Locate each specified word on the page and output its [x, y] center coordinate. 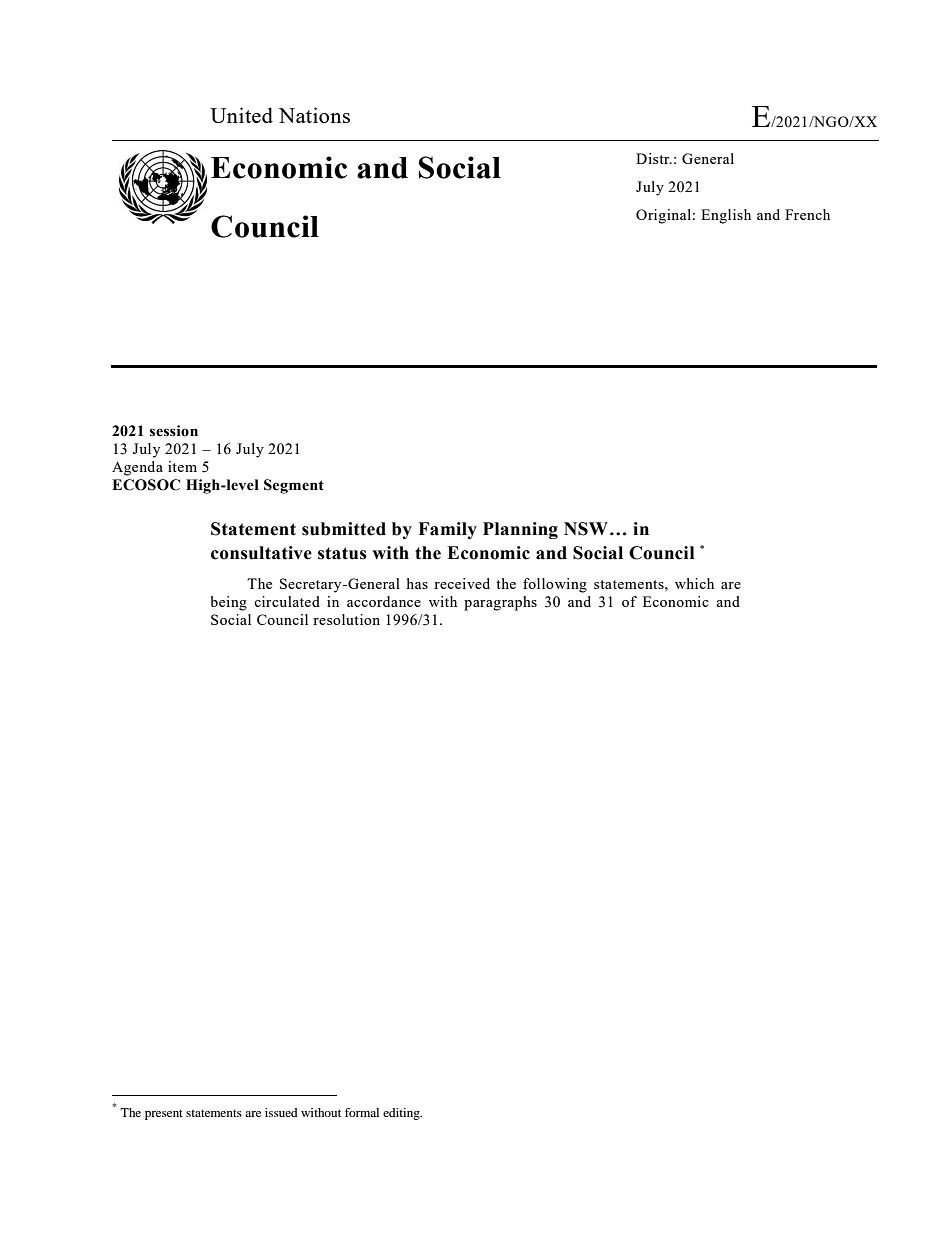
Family [447, 530]
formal [362, 1112]
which [694, 583]
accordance [384, 601]
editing [402, 1114]
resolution [346, 619]
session [174, 431]
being [229, 603]
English [726, 216]
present [164, 1115]
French [807, 214]
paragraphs [500, 603]
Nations [314, 115]
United [241, 115]
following [555, 585]
